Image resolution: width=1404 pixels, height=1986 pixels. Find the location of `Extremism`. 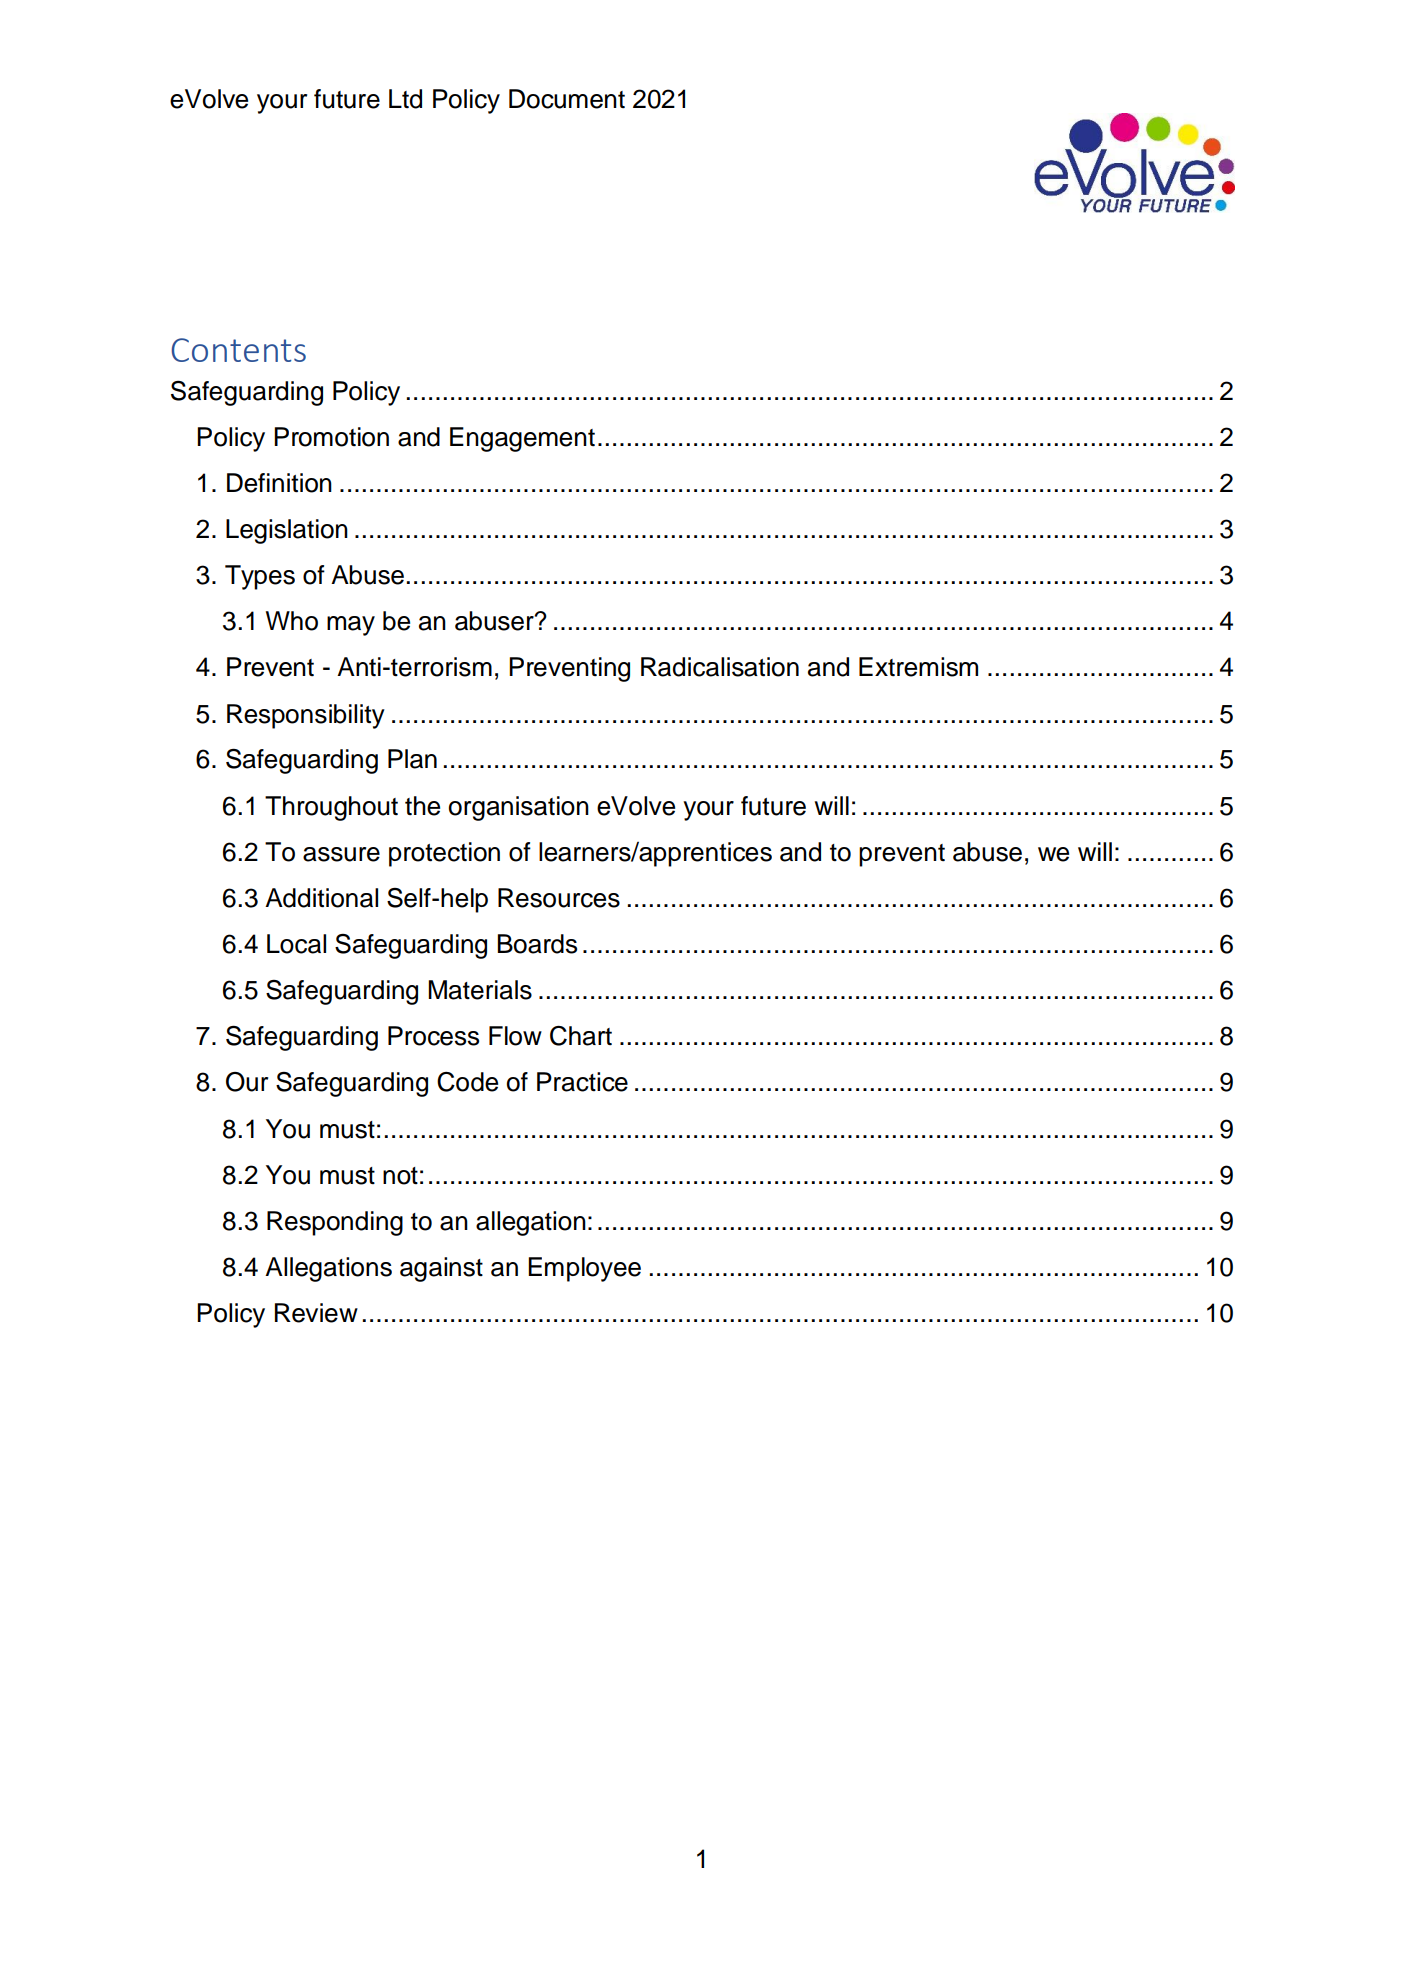

Extremism is located at coordinates (918, 667).
